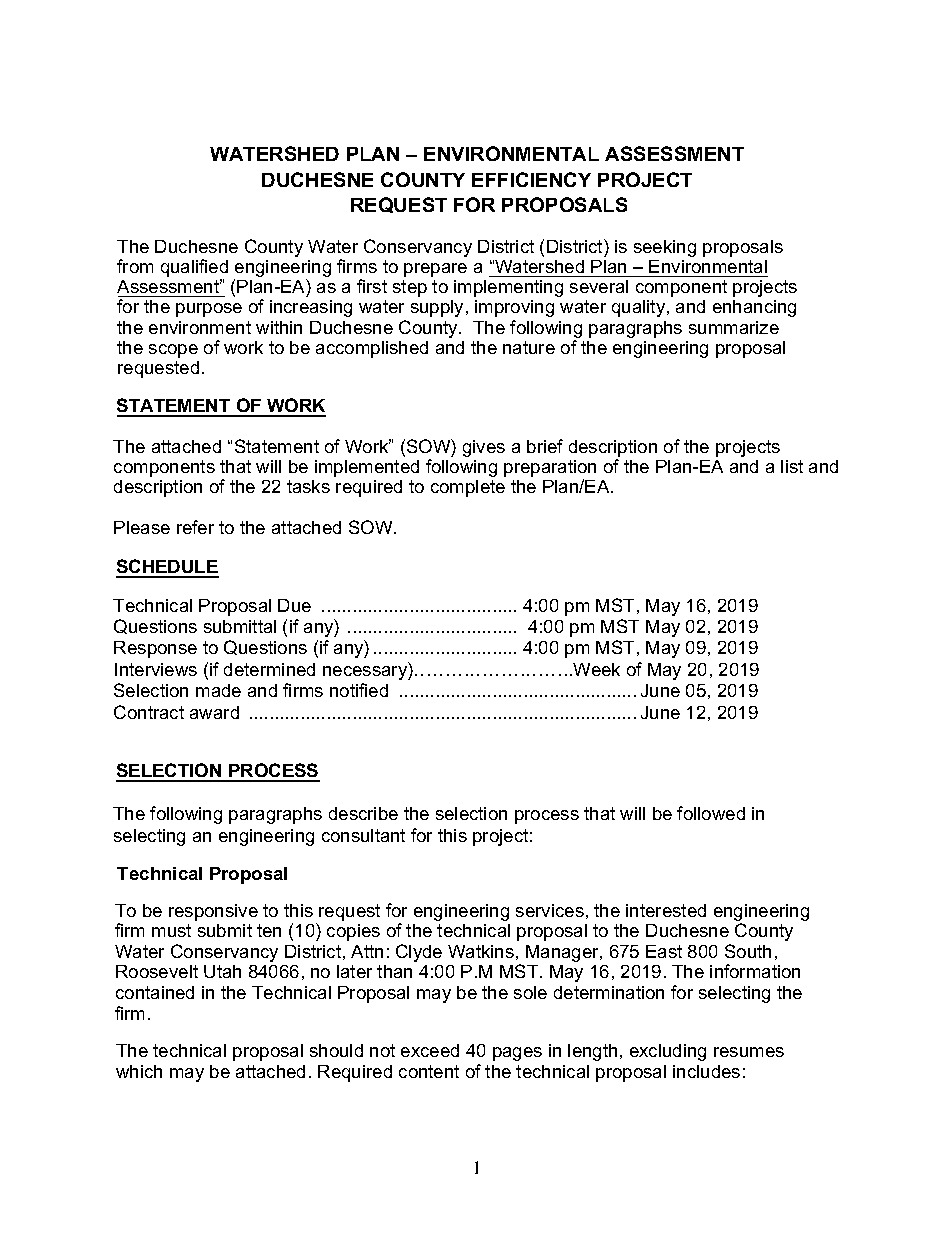  Describe the element at coordinates (194, 269) in the document. I see `qualified` at that location.
